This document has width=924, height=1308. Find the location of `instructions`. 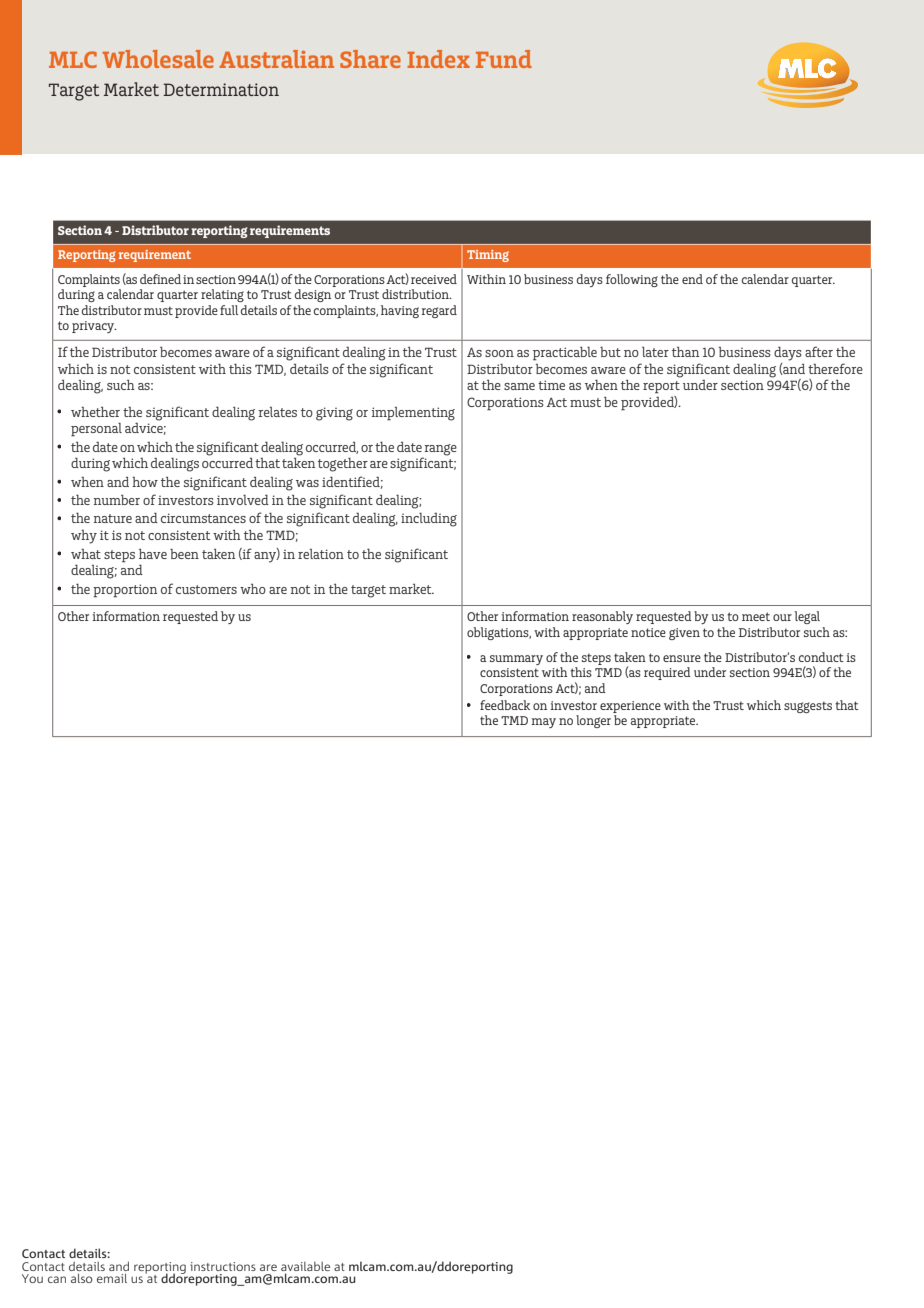

instructions is located at coordinates (223, 1266).
